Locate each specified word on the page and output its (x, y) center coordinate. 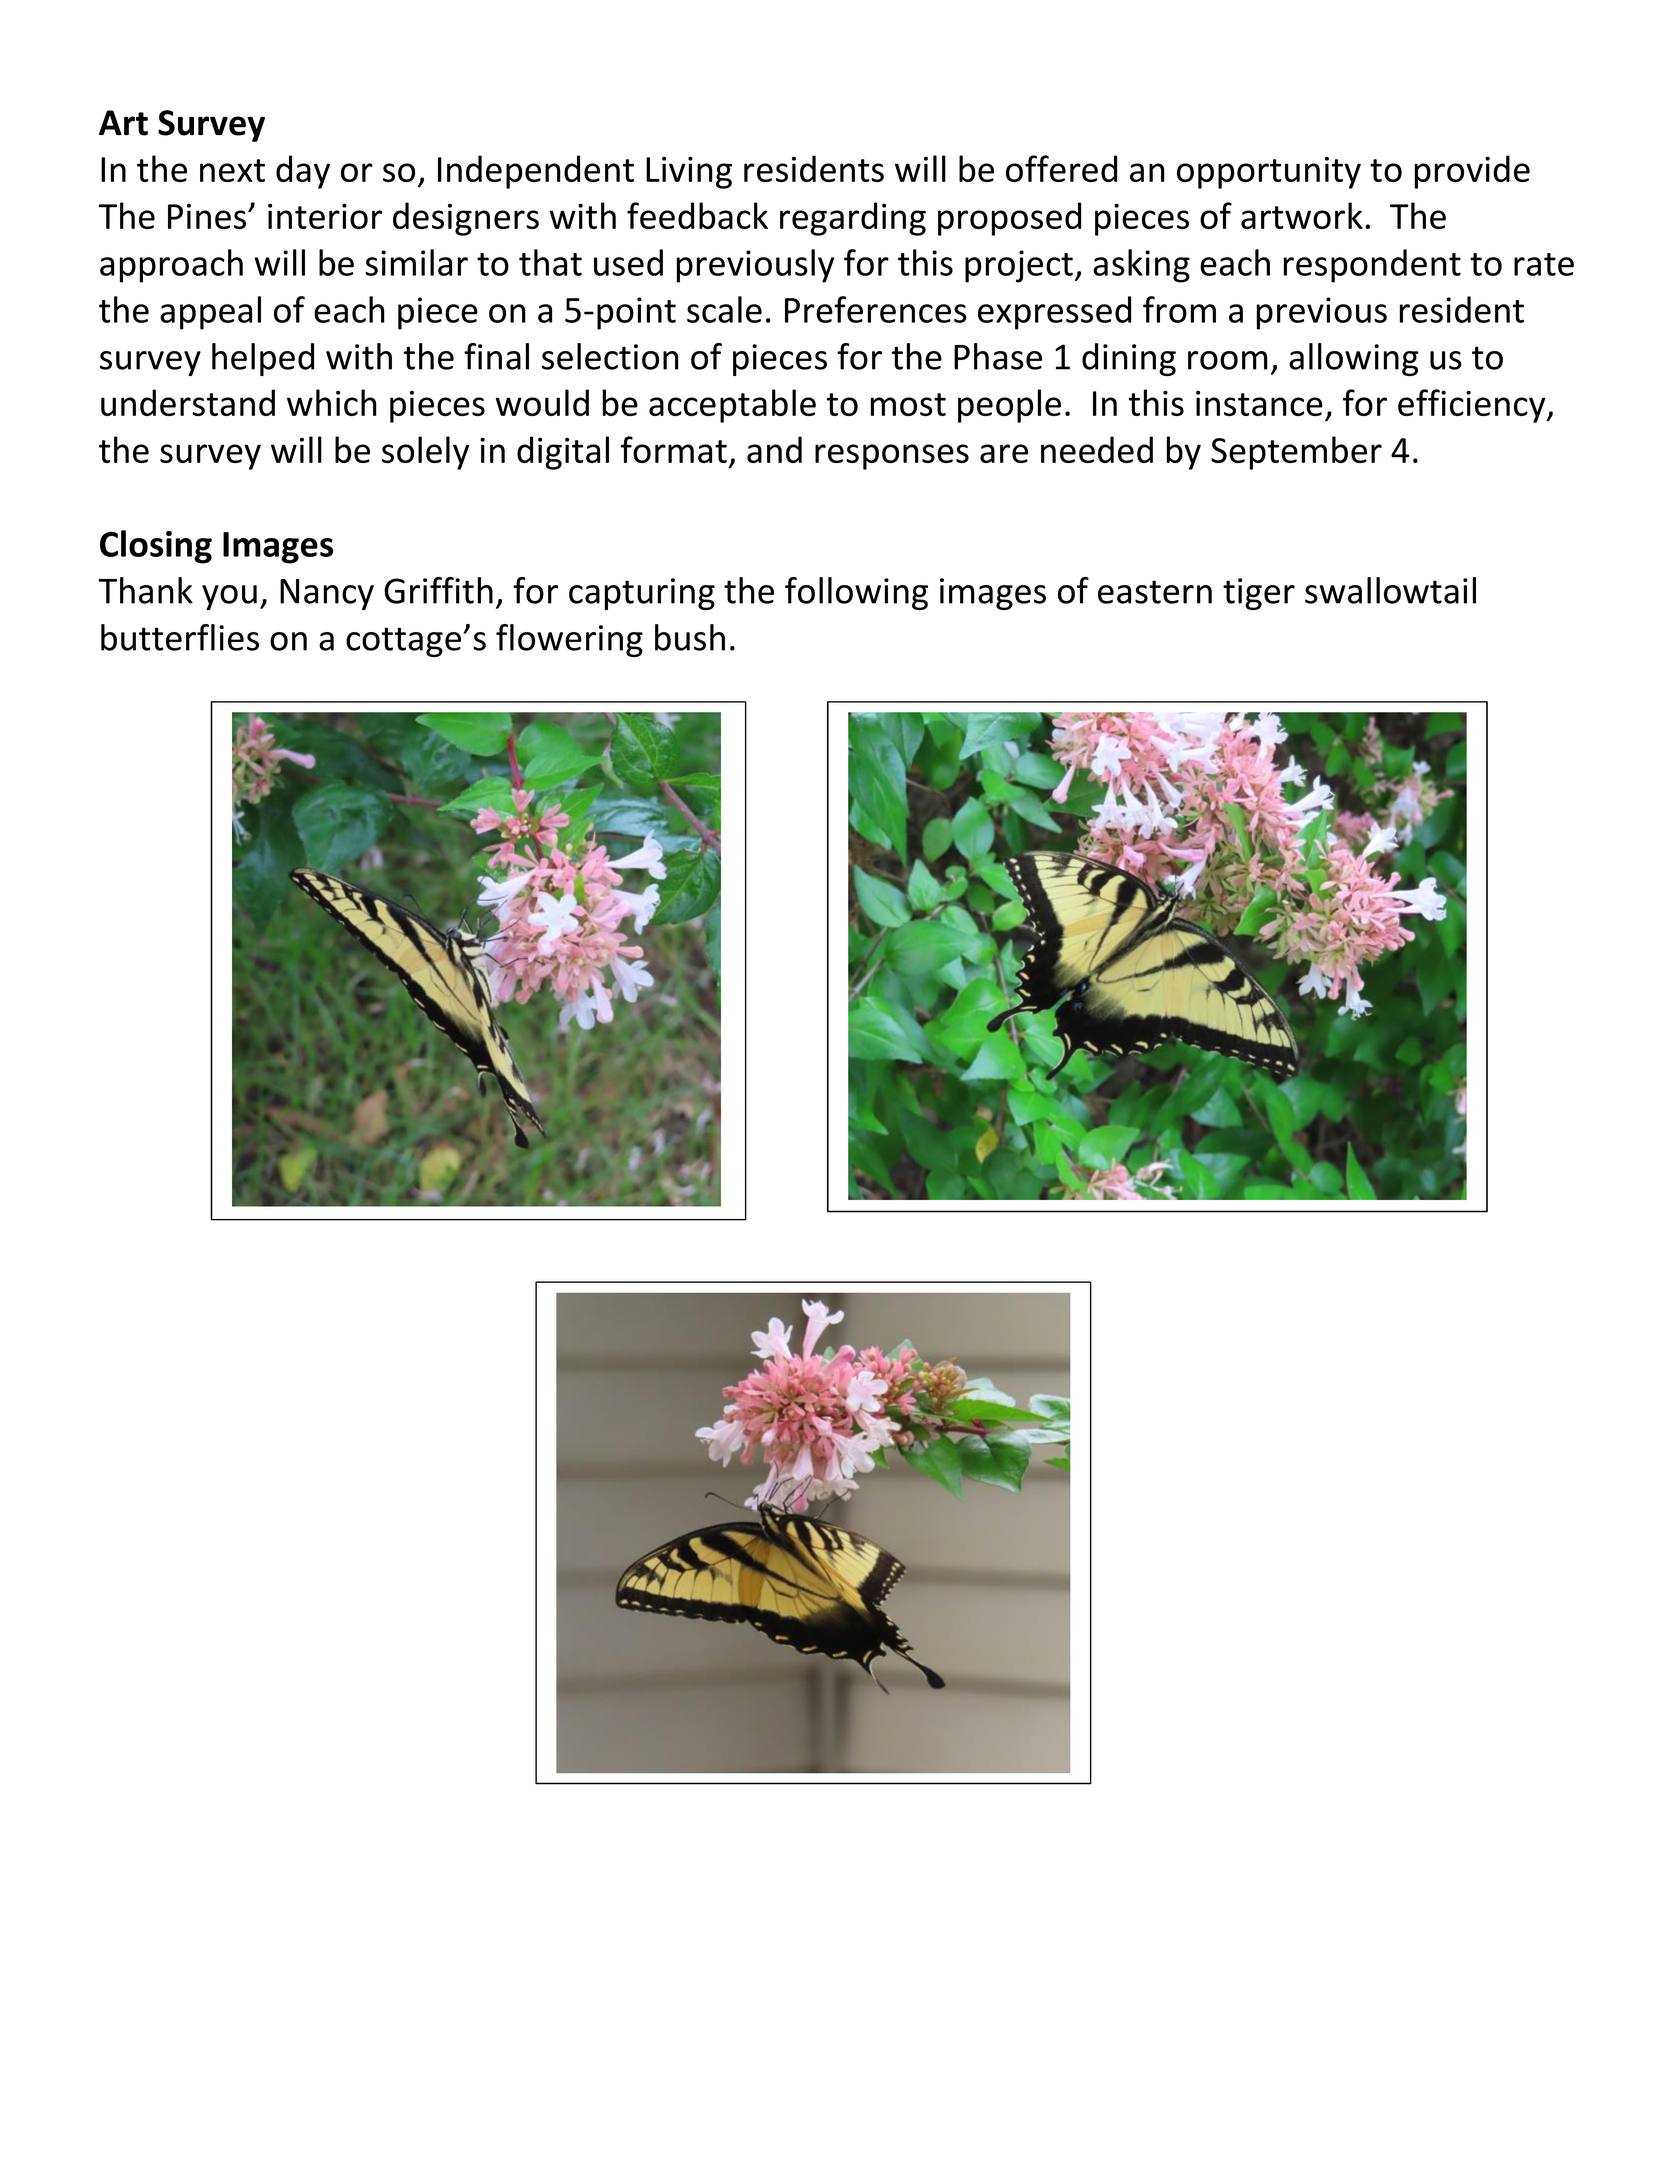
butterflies (180, 637)
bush (690, 637)
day (303, 172)
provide (1472, 172)
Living (689, 172)
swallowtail (1390, 590)
